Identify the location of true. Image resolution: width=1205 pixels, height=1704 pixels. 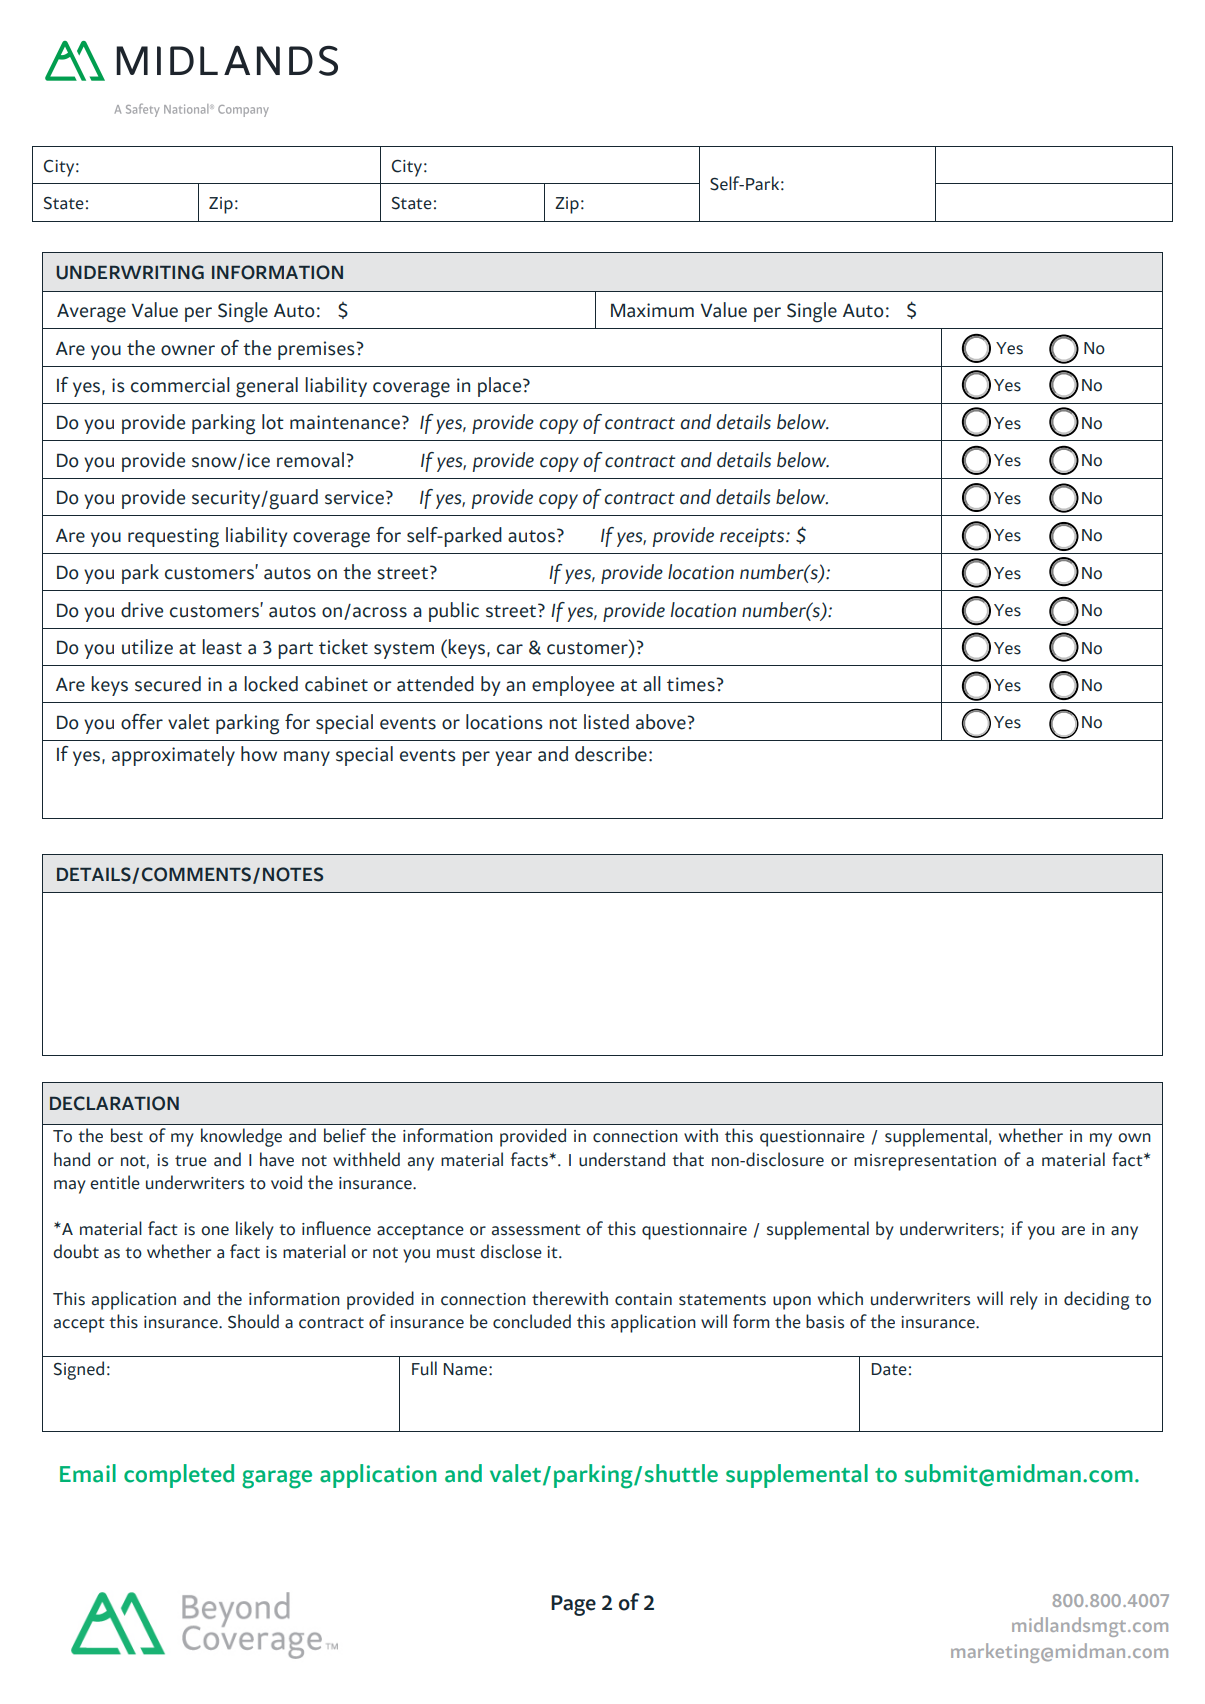
(191, 1161).
